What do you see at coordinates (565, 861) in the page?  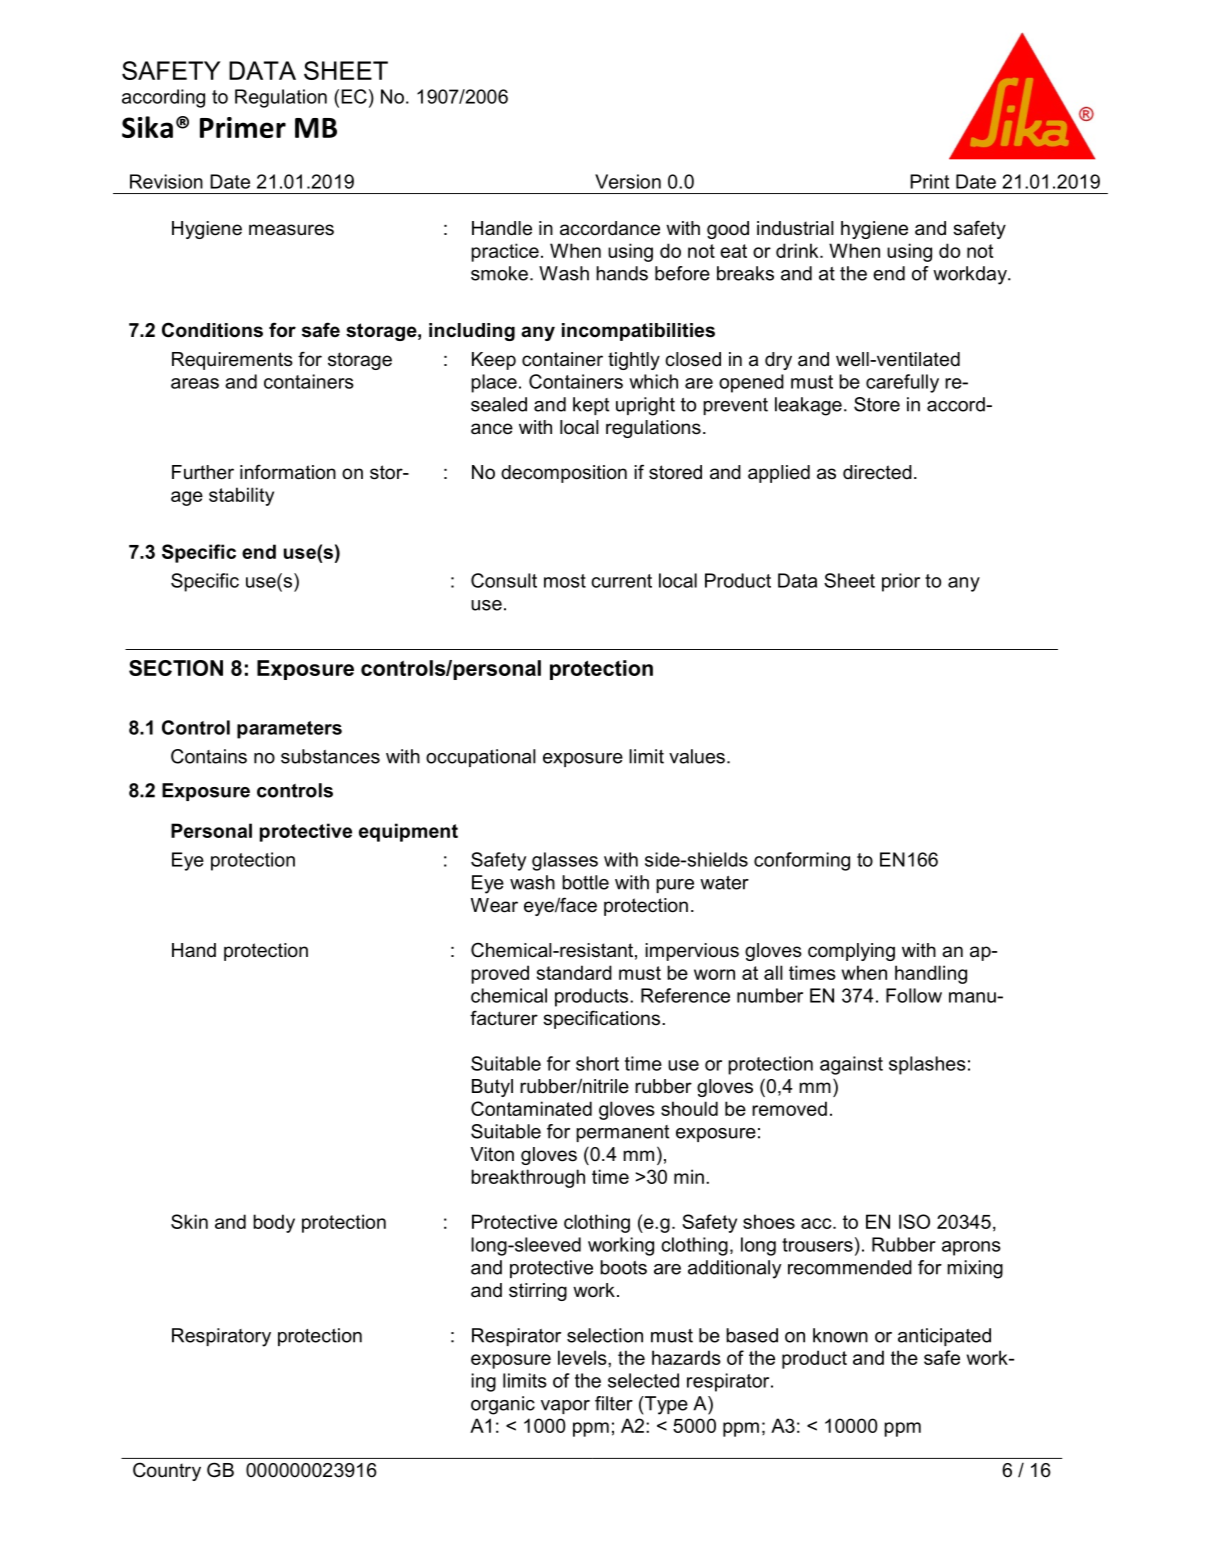 I see `glasses` at bounding box center [565, 861].
